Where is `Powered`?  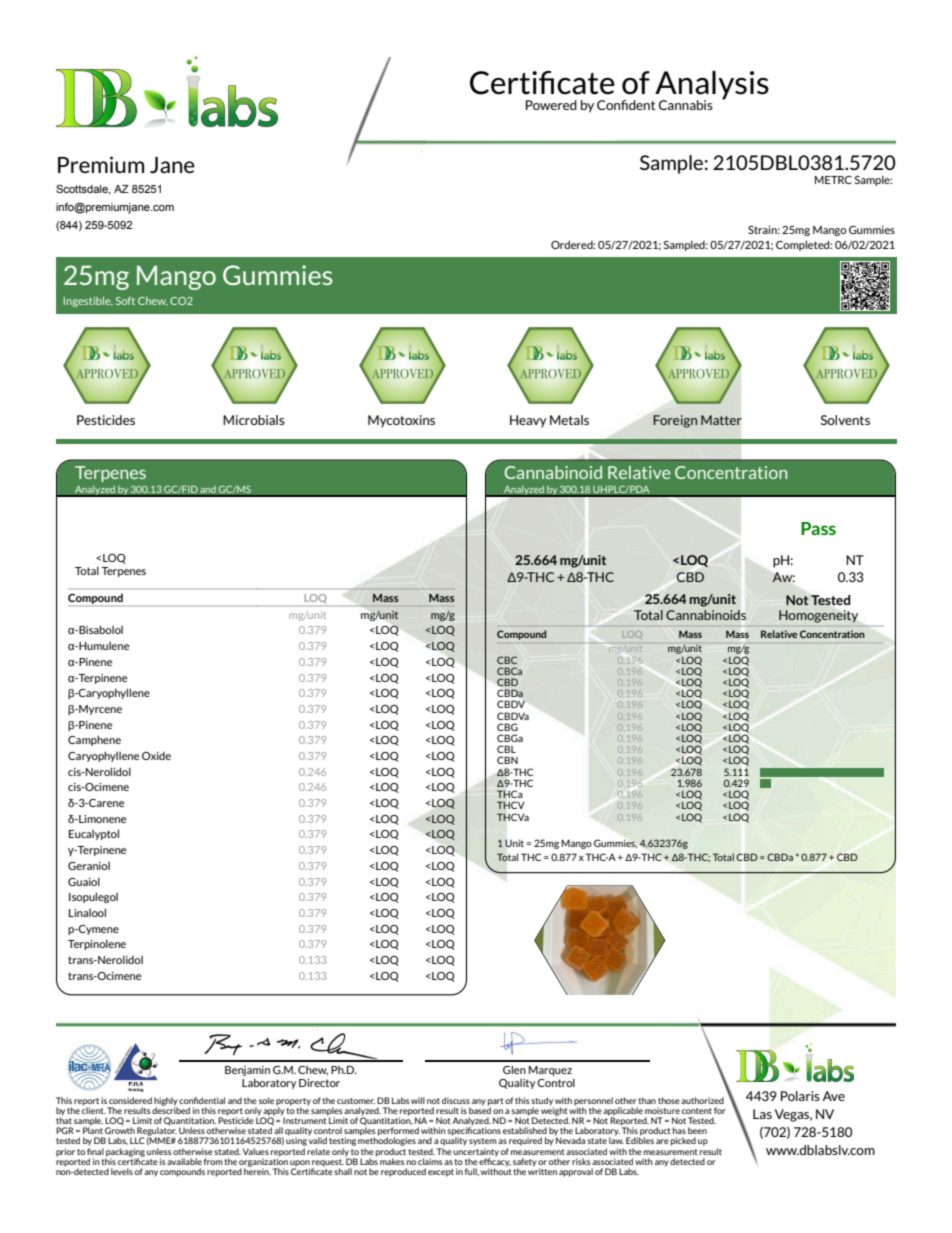 Powered is located at coordinates (551, 105).
